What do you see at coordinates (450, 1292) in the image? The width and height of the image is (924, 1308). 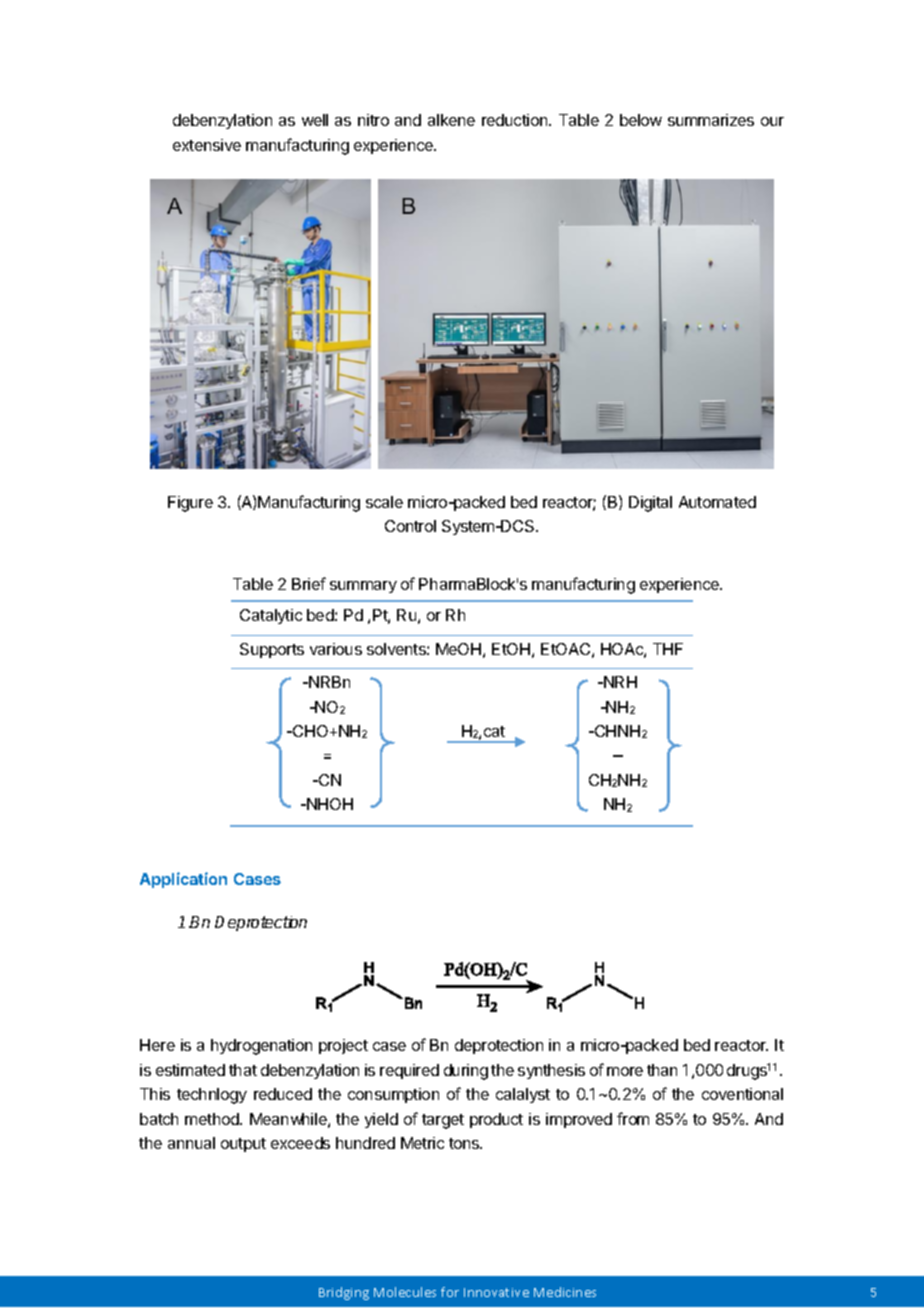 I see `for` at bounding box center [450, 1292].
